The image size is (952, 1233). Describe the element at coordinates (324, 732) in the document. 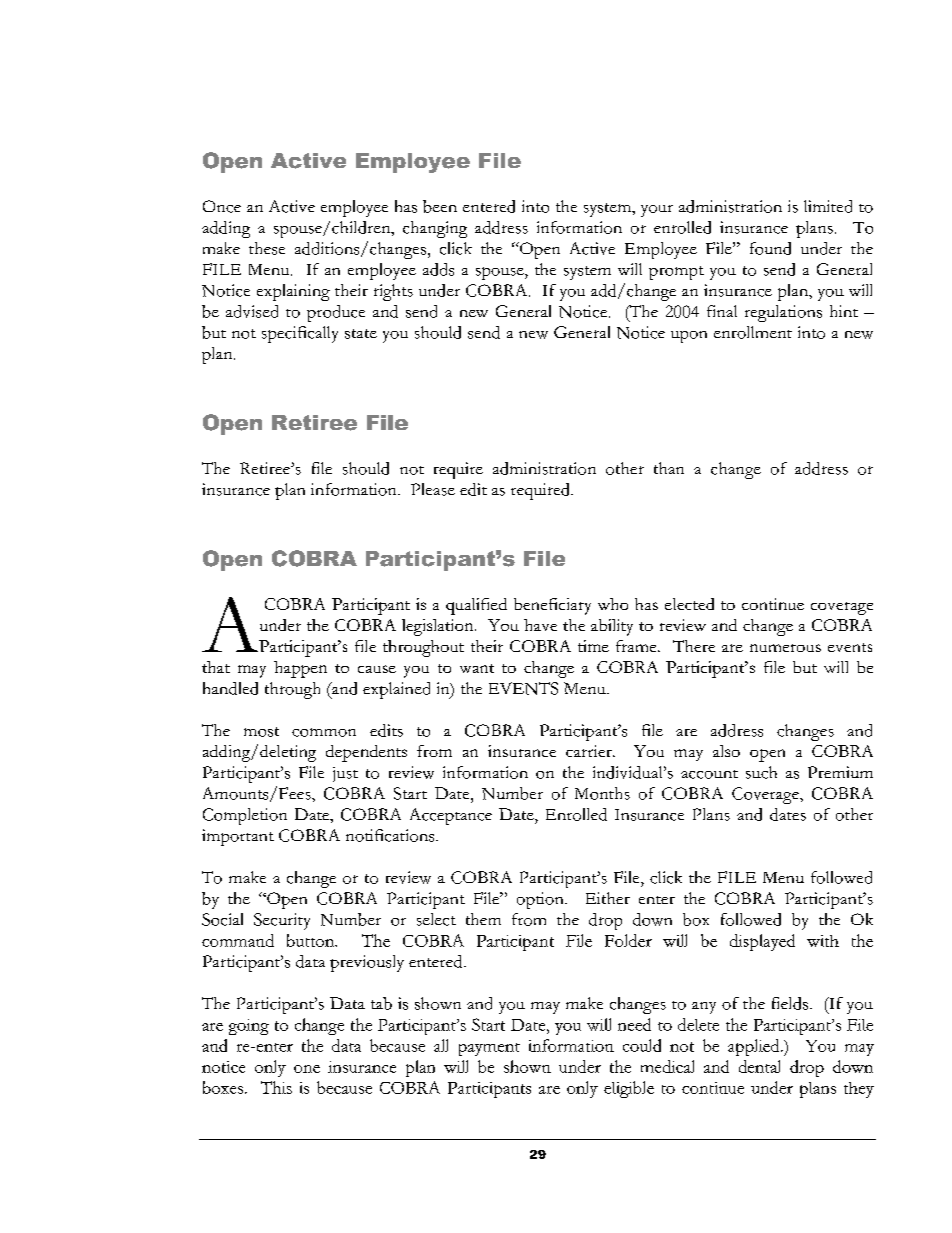

I see `common` at that location.
